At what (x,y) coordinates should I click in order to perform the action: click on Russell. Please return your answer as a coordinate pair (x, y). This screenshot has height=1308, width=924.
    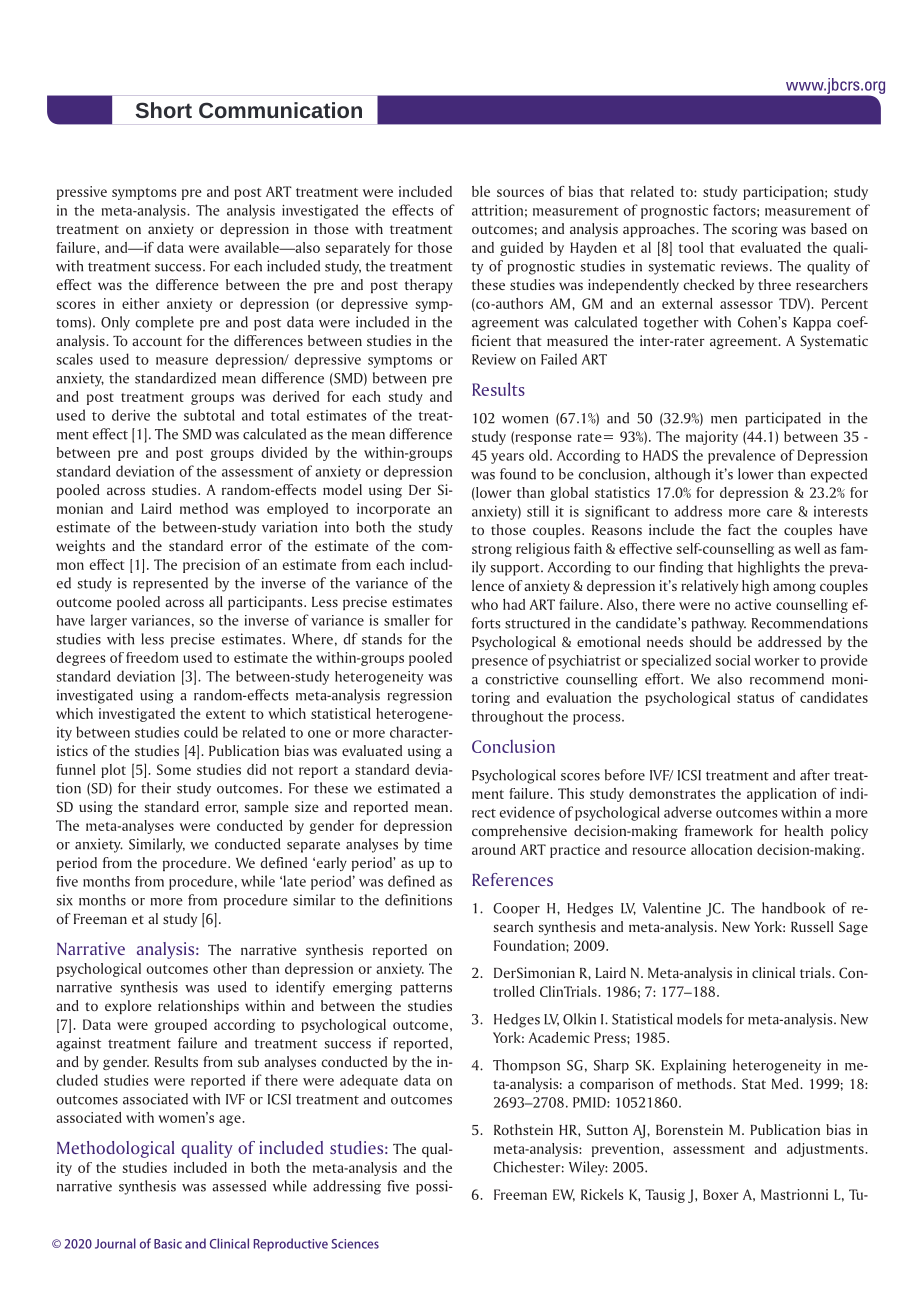
    Looking at the image, I should click on (812, 926).
